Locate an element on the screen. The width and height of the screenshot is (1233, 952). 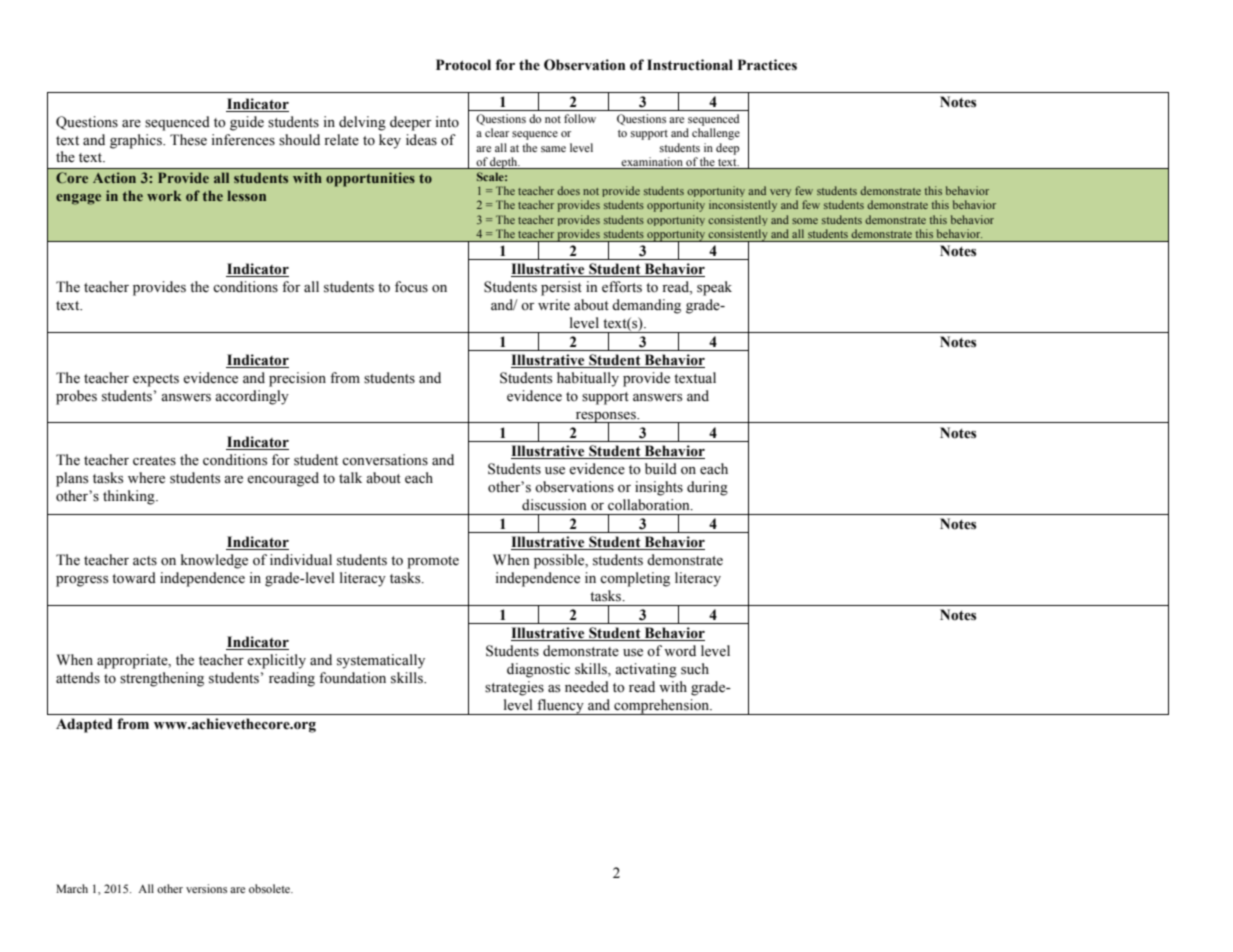
acts is located at coordinates (145, 561).
